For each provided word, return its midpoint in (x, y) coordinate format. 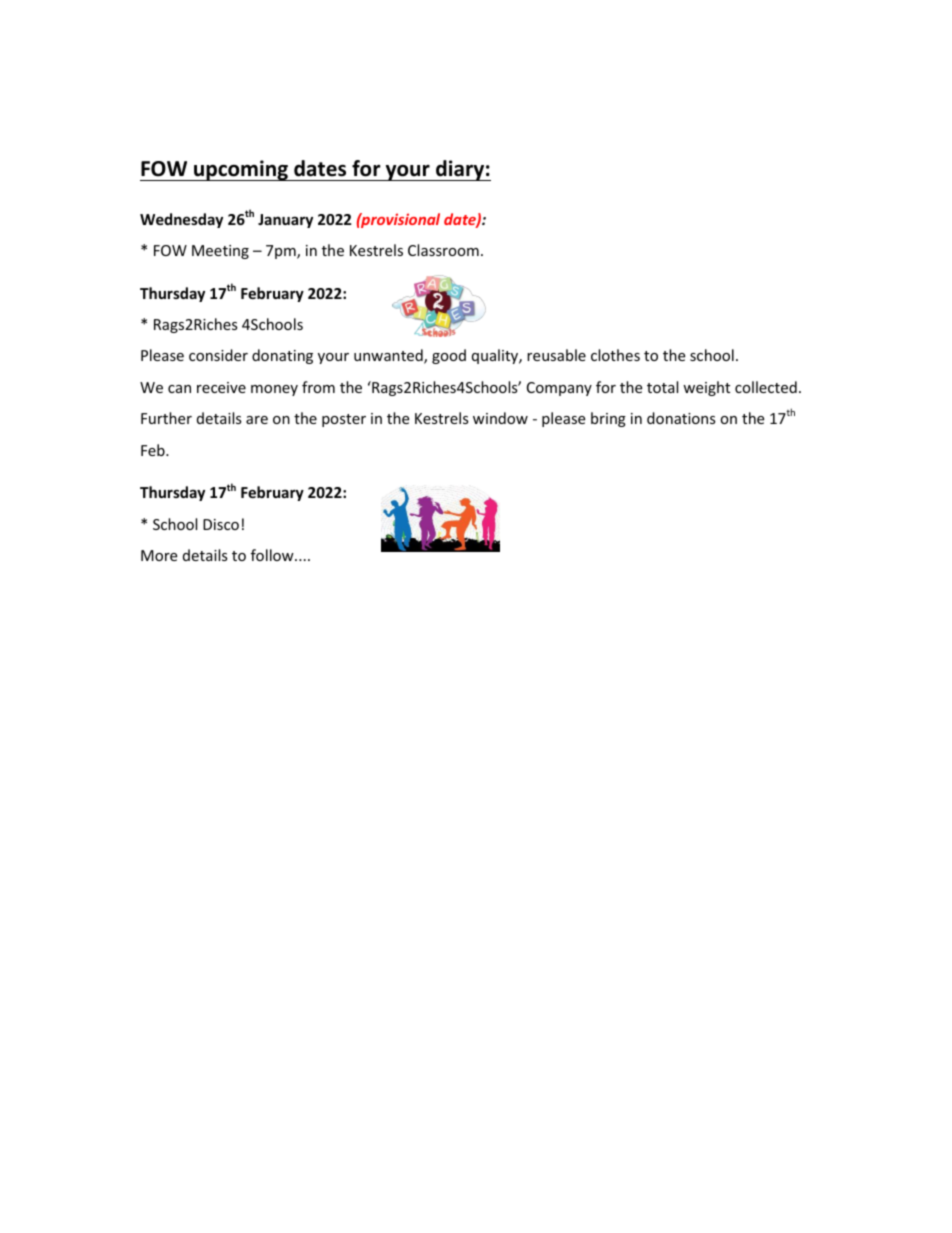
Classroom (443, 250)
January (285, 221)
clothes (615, 355)
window (500, 418)
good (449, 356)
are (257, 420)
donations (681, 418)
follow (273, 555)
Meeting (220, 252)
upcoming (241, 170)
